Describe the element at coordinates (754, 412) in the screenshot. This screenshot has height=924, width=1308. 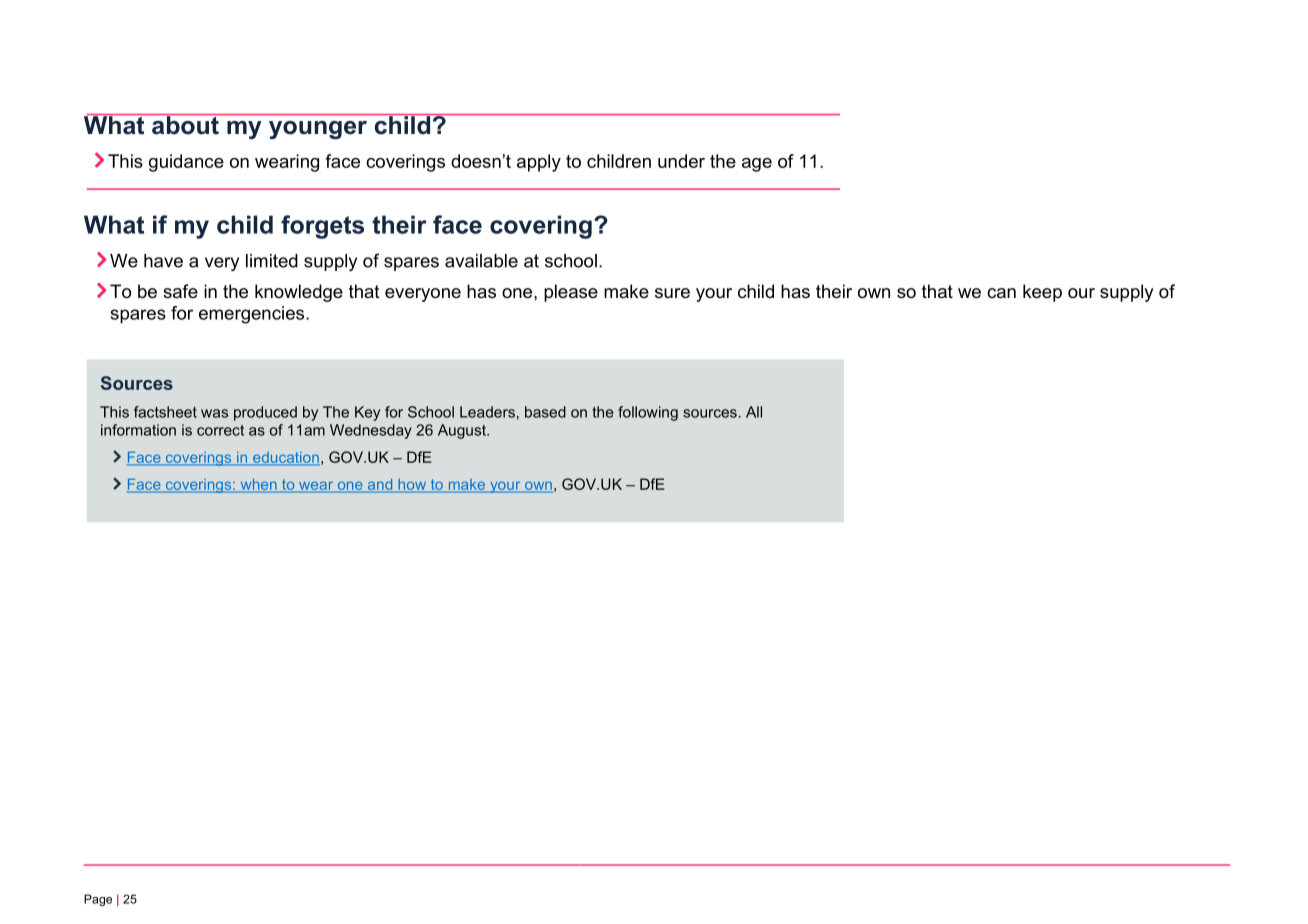
I see `All` at that location.
